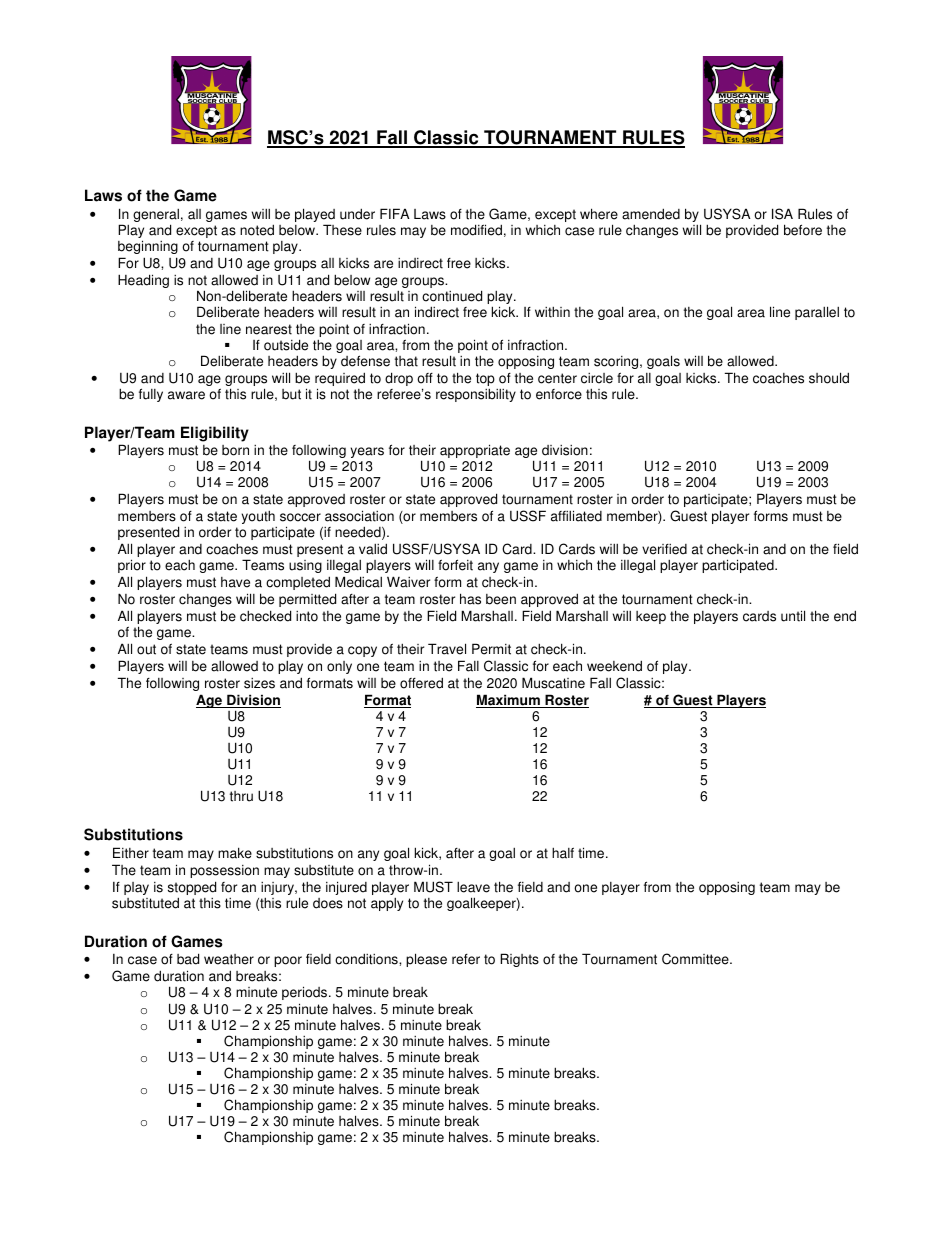  I want to click on appropriate, so click(475, 451).
